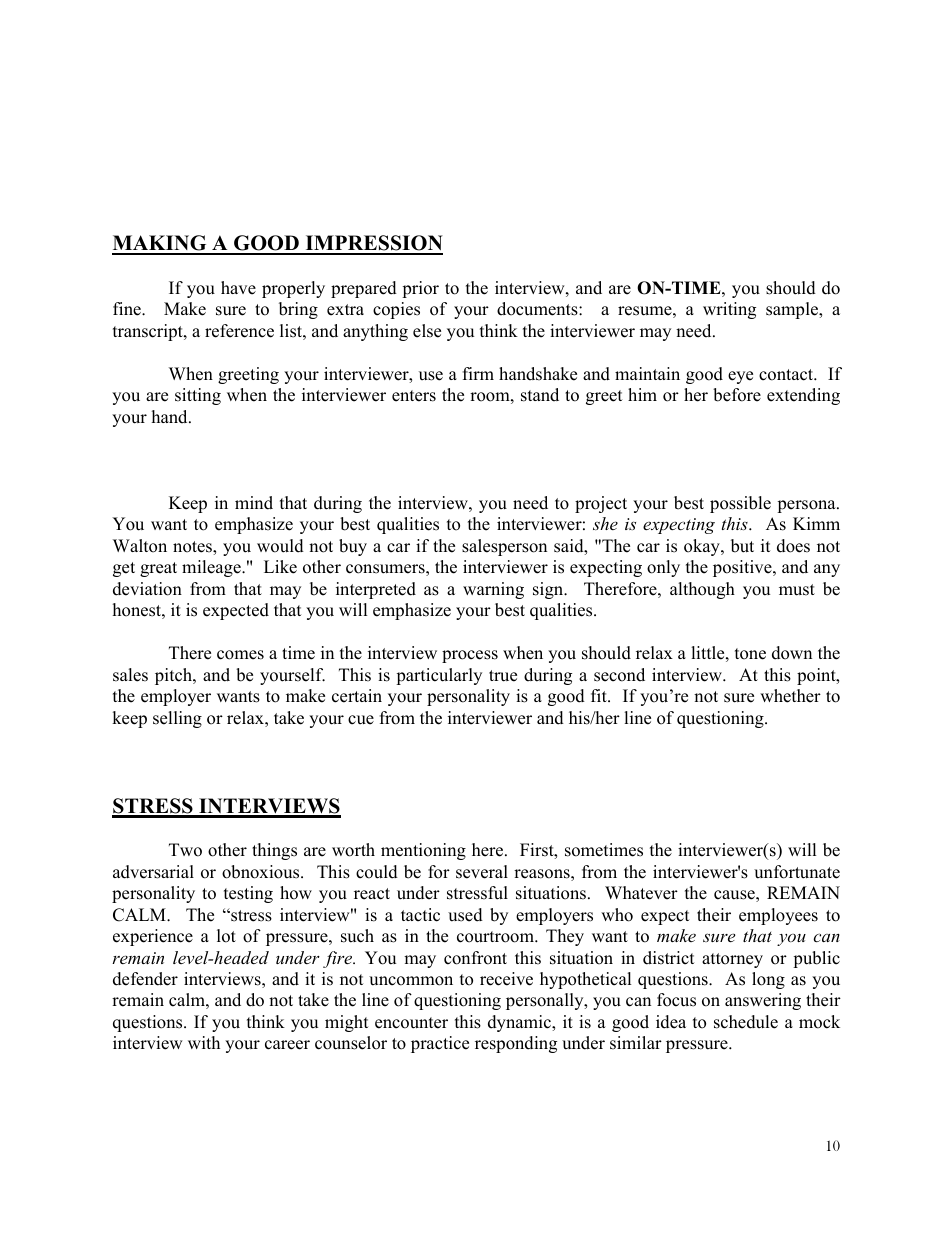 This screenshot has width=952, height=1233. I want to click on prior, so click(420, 289).
